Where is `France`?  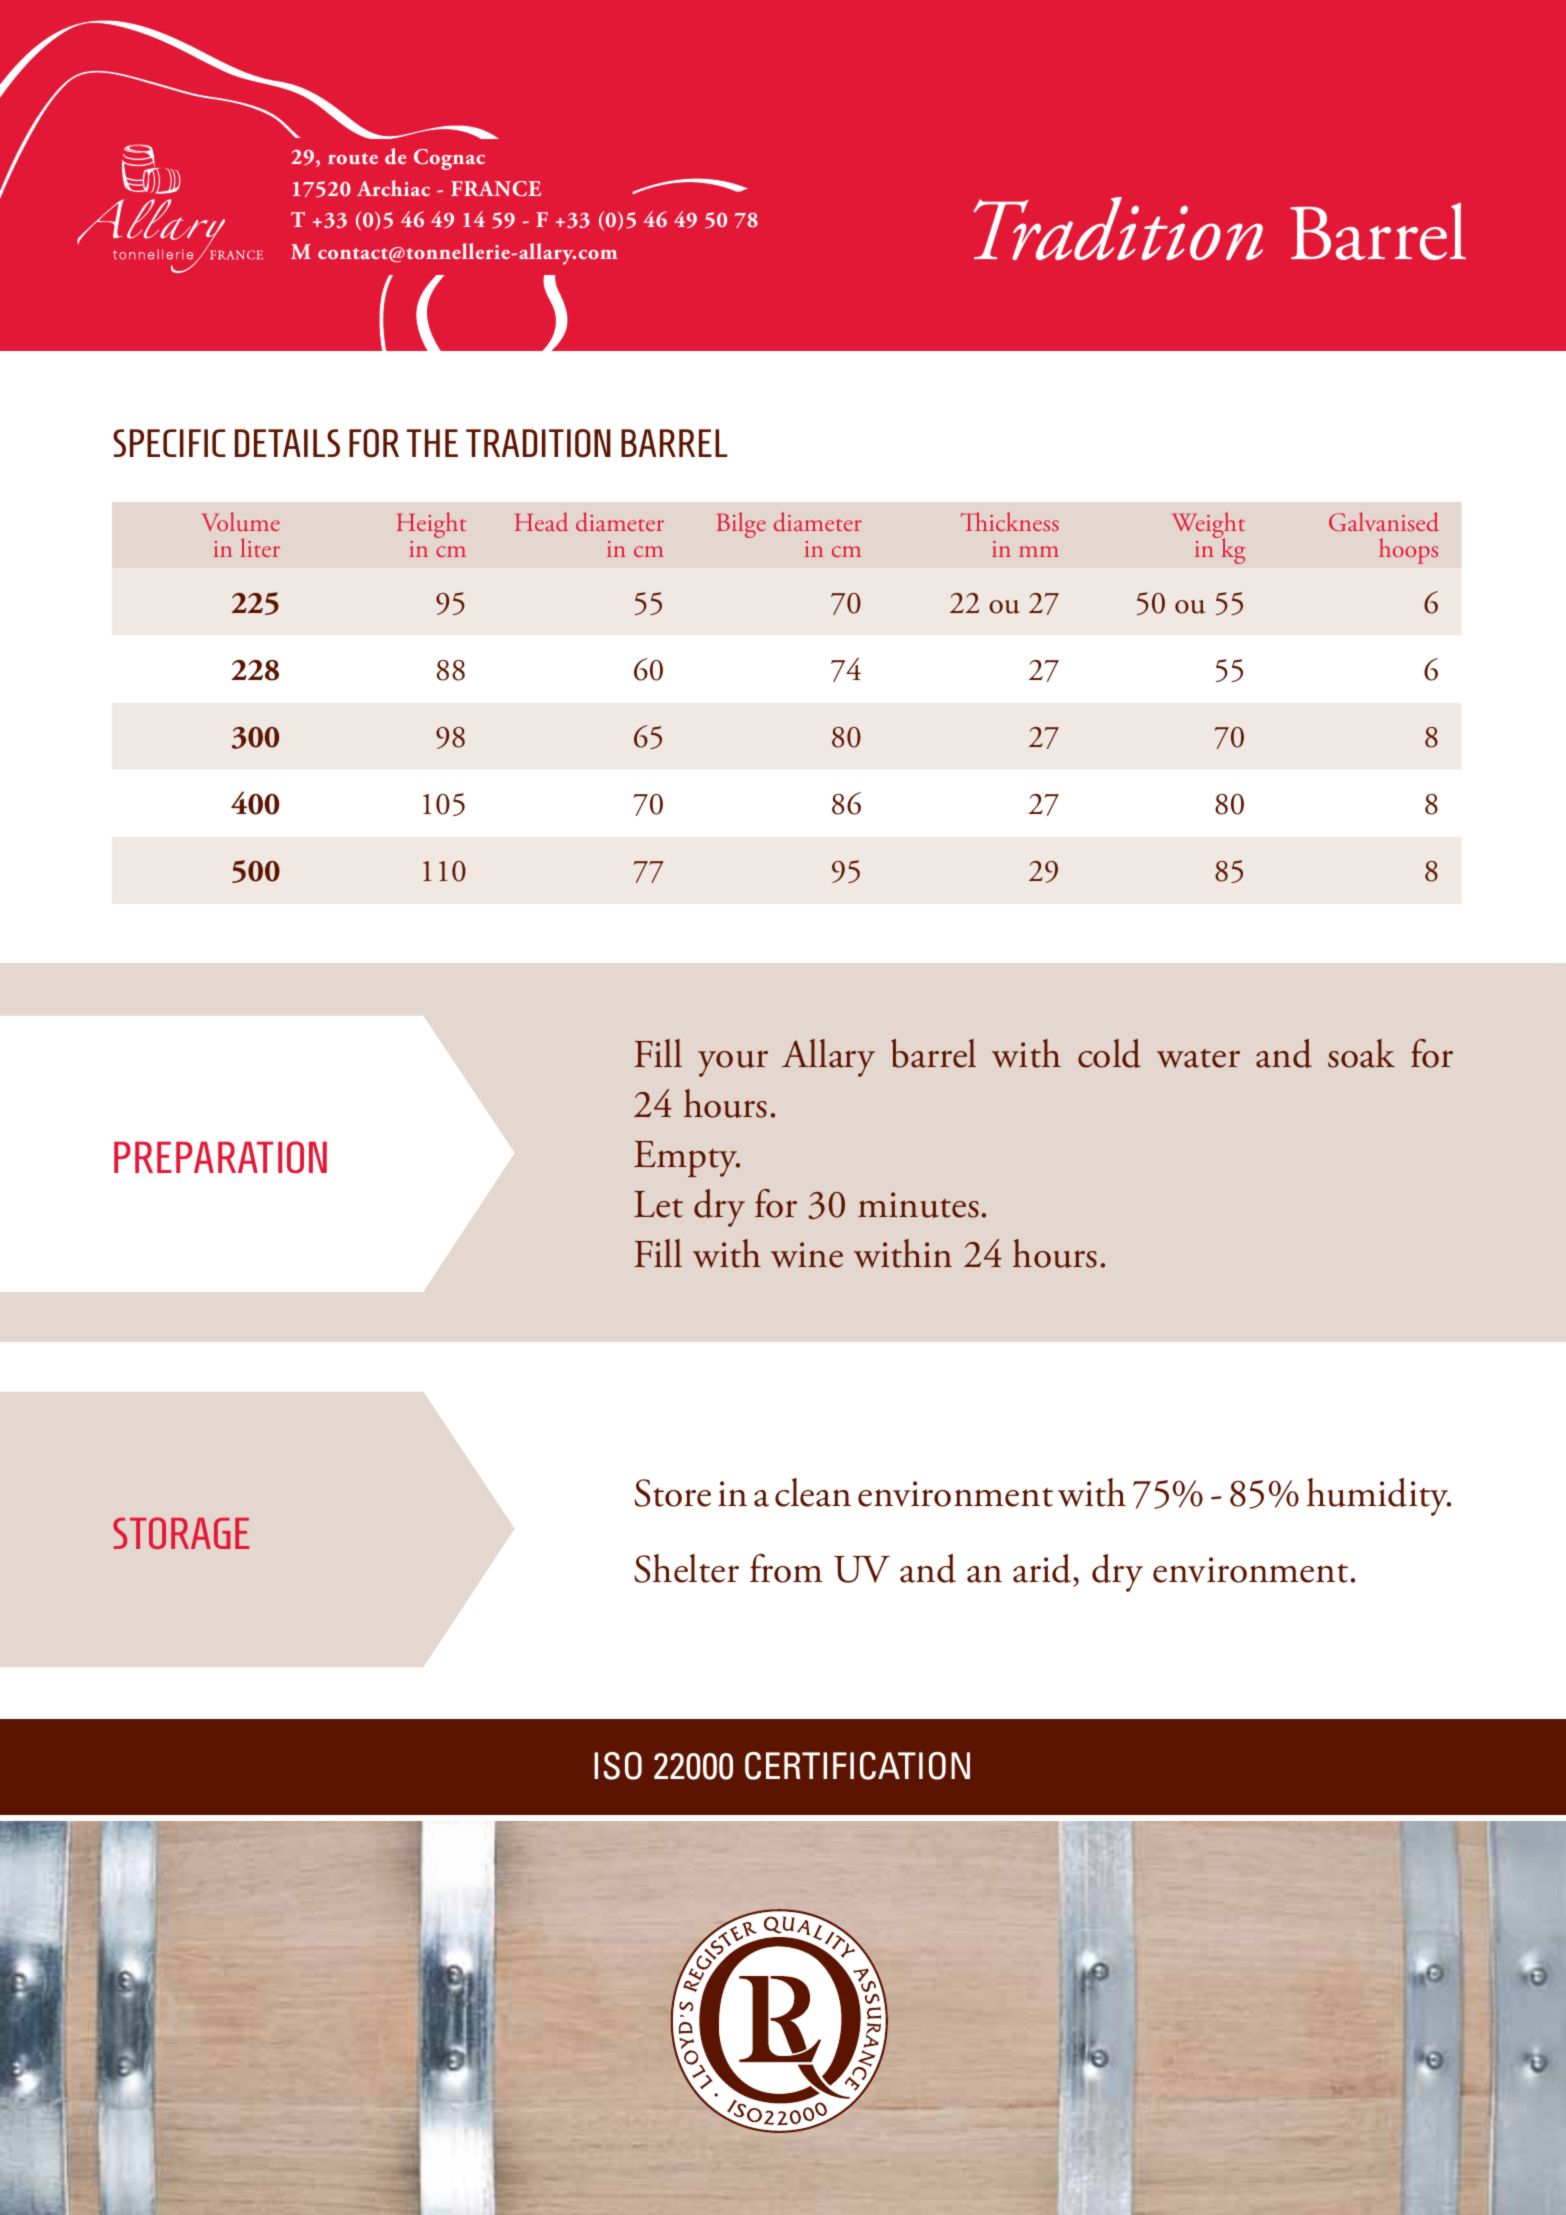 France is located at coordinates (496, 189).
